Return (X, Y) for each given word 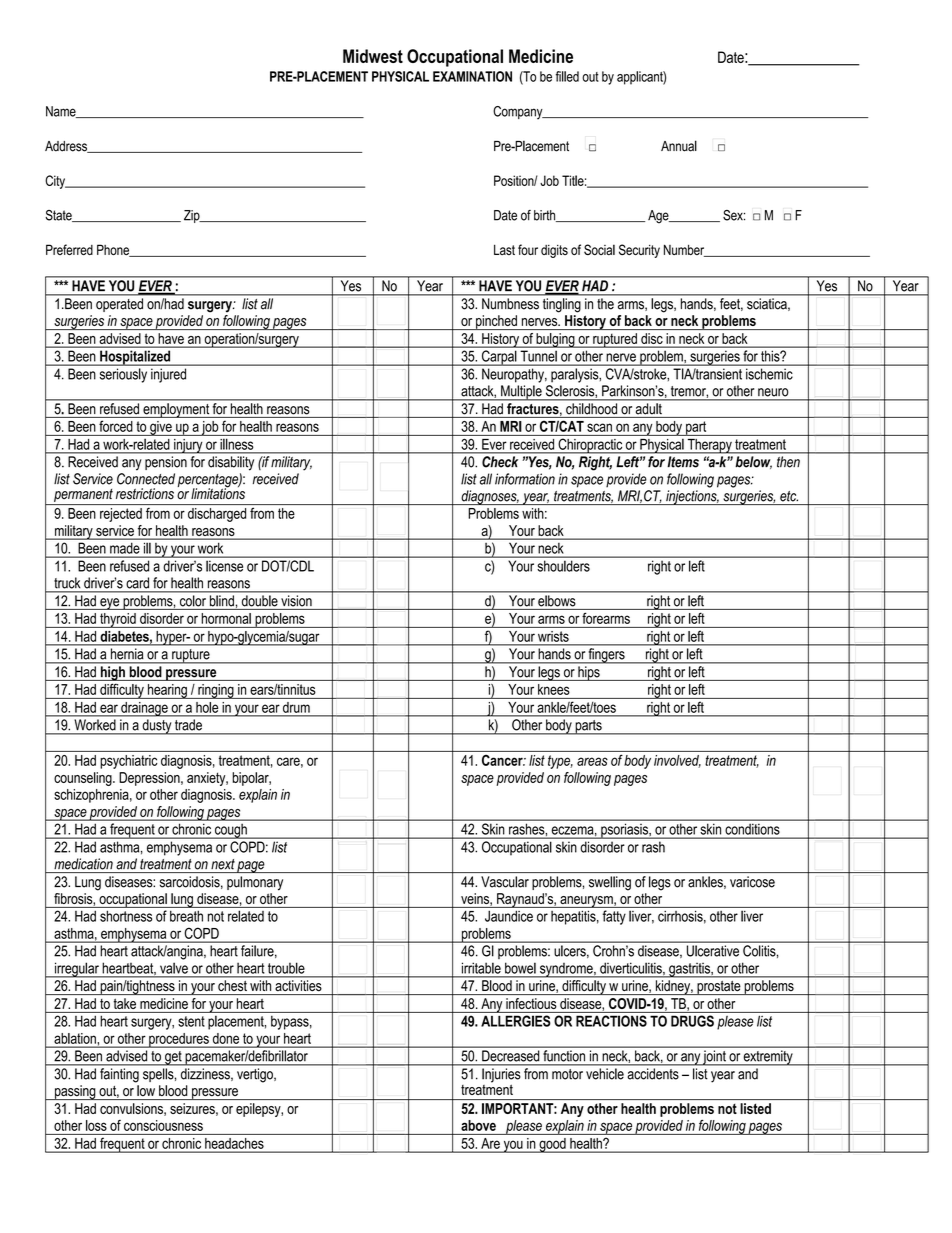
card (138, 583)
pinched (496, 322)
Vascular (505, 882)
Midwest (373, 56)
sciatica (768, 304)
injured (168, 376)
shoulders (564, 566)
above (478, 1125)
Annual (679, 146)
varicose (752, 882)
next (223, 864)
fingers (607, 655)
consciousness (163, 1125)
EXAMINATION (472, 76)
